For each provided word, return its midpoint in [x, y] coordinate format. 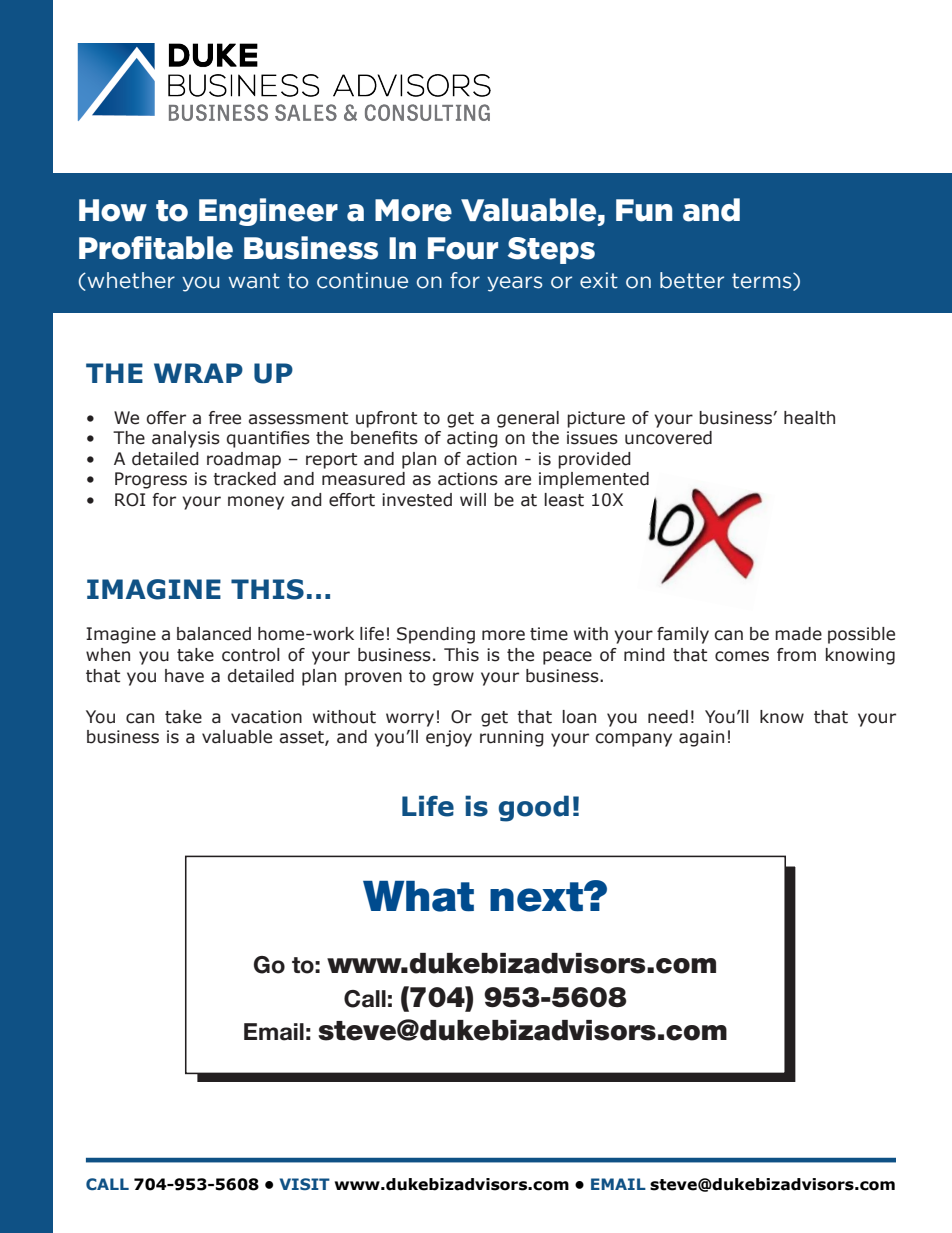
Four [463, 248]
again [701, 738]
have [184, 676]
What [418, 896]
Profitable [156, 248]
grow [453, 679]
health [809, 418]
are [517, 480]
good [534, 808]
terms [763, 282]
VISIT [305, 1184]
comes [742, 656]
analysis [186, 439]
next [537, 897]
